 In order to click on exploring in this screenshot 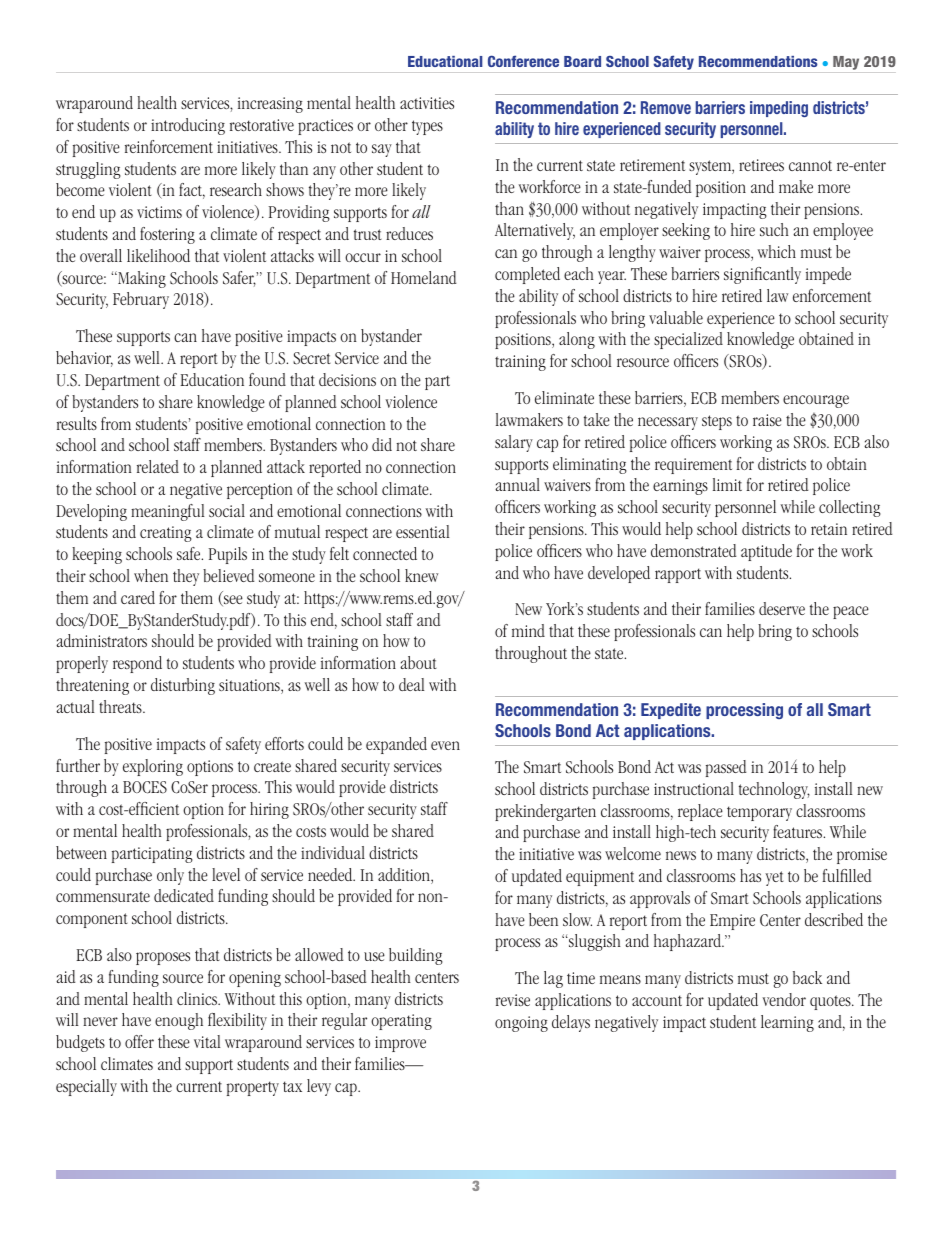, I will do `click(153, 767)`.
